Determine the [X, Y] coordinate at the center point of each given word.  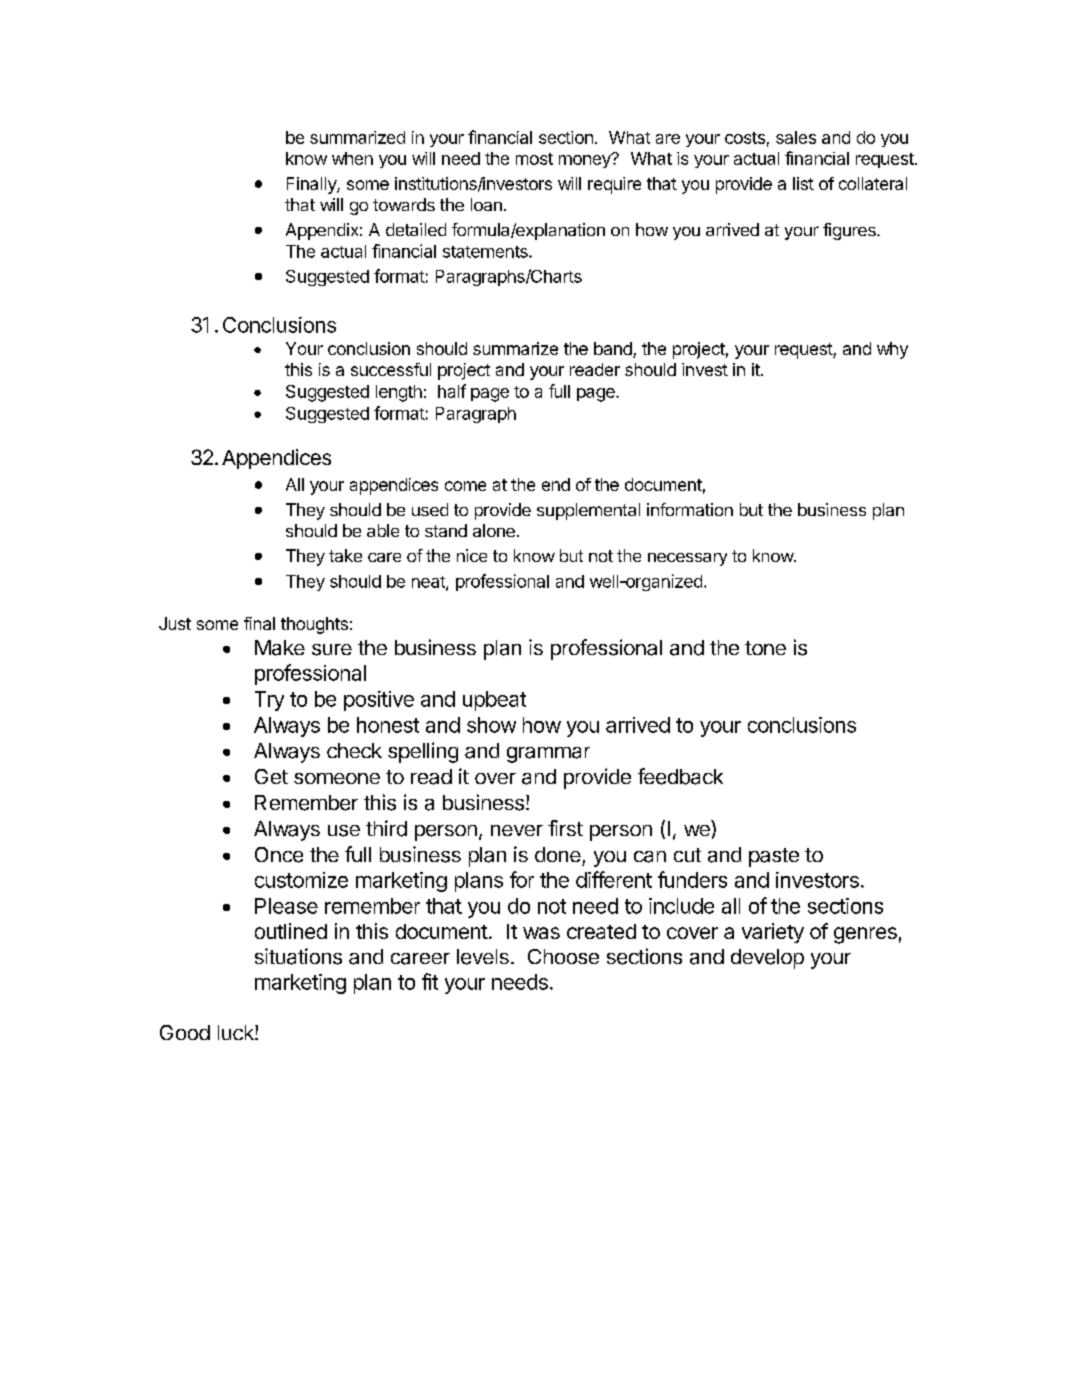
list [803, 183]
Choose [563, 956]
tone [765, 648]
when [352, 158]
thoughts [314, 625]
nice [472, 555]
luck [237, 1032]
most [534, 159]
